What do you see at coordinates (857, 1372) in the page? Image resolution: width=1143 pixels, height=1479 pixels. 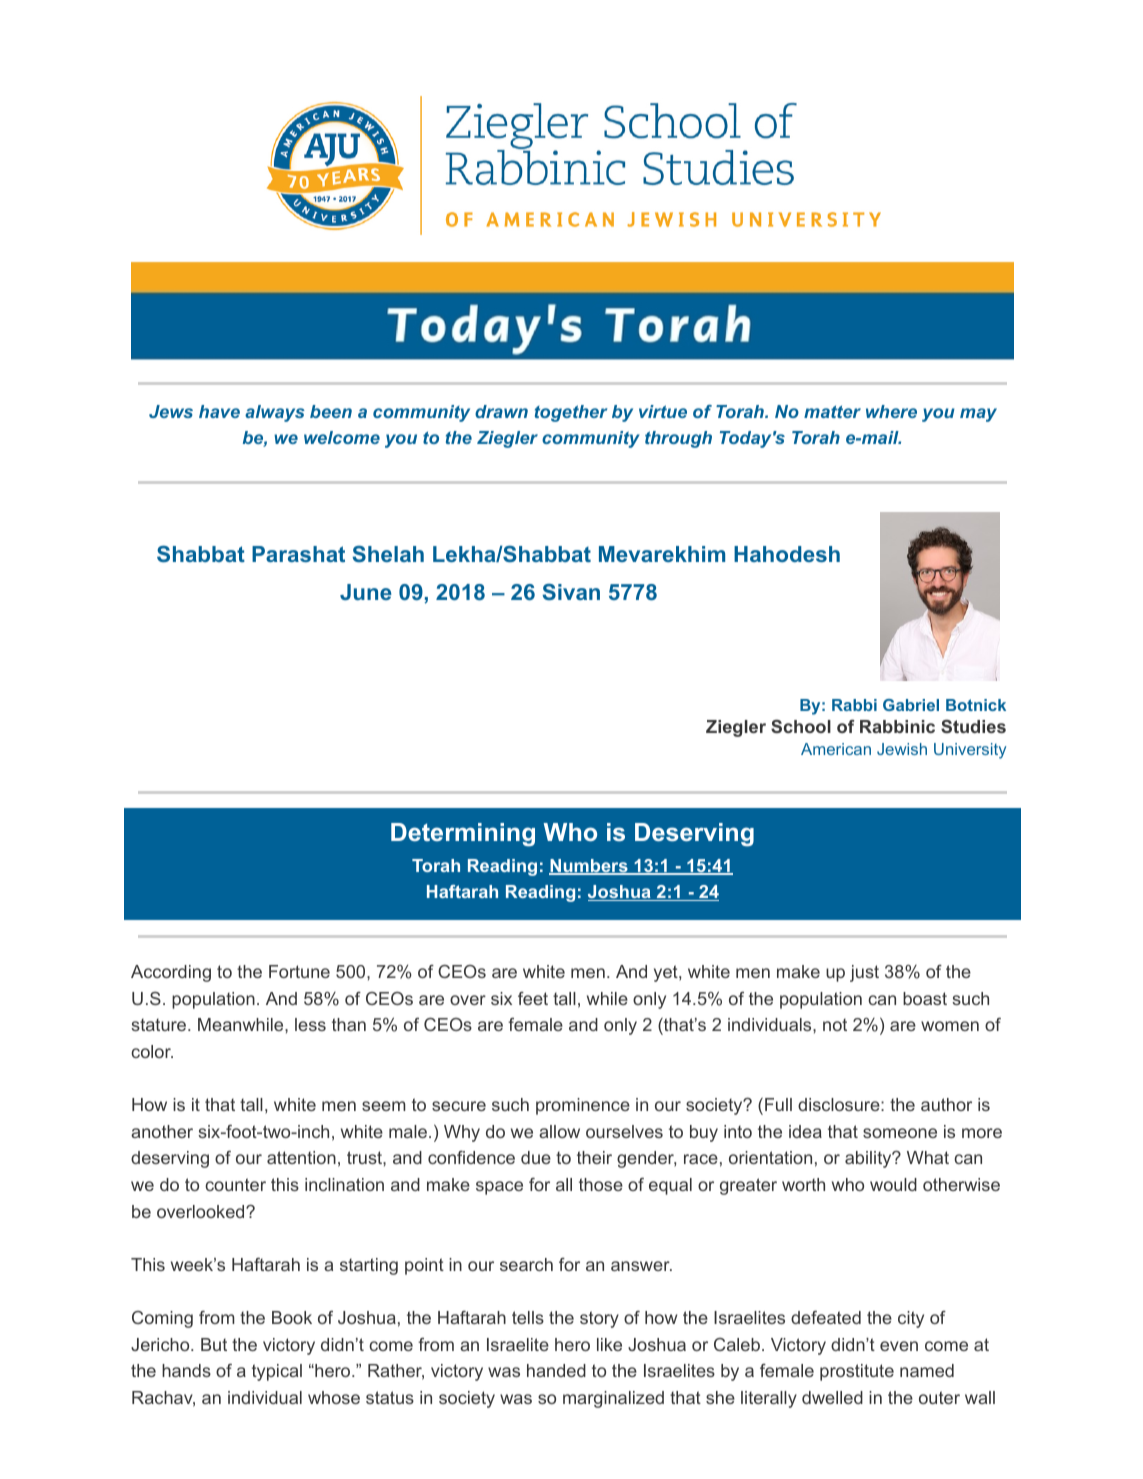 I see `prostitute` at bounding box center [857, 1372].
